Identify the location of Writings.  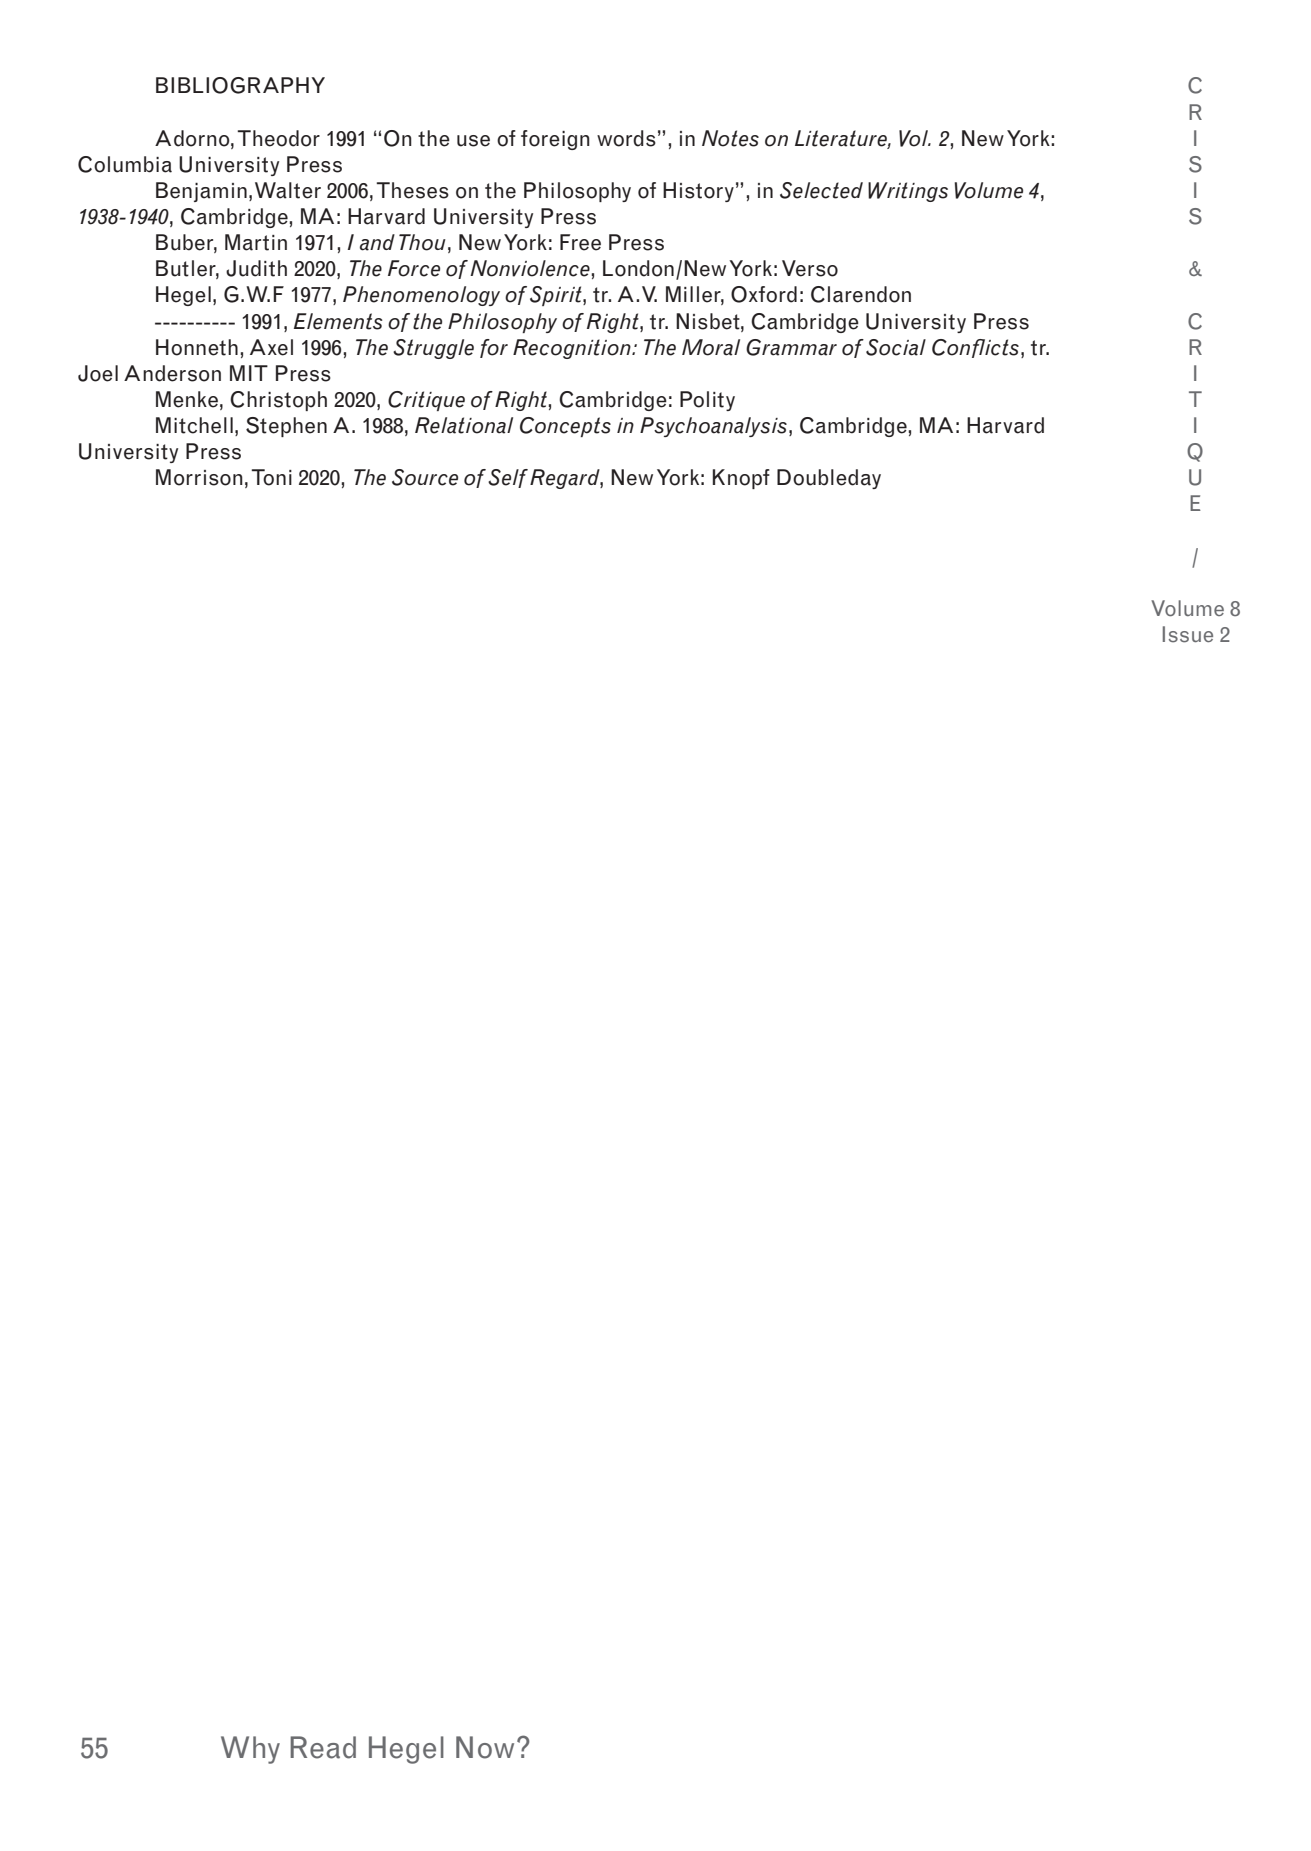
(908, 192).
